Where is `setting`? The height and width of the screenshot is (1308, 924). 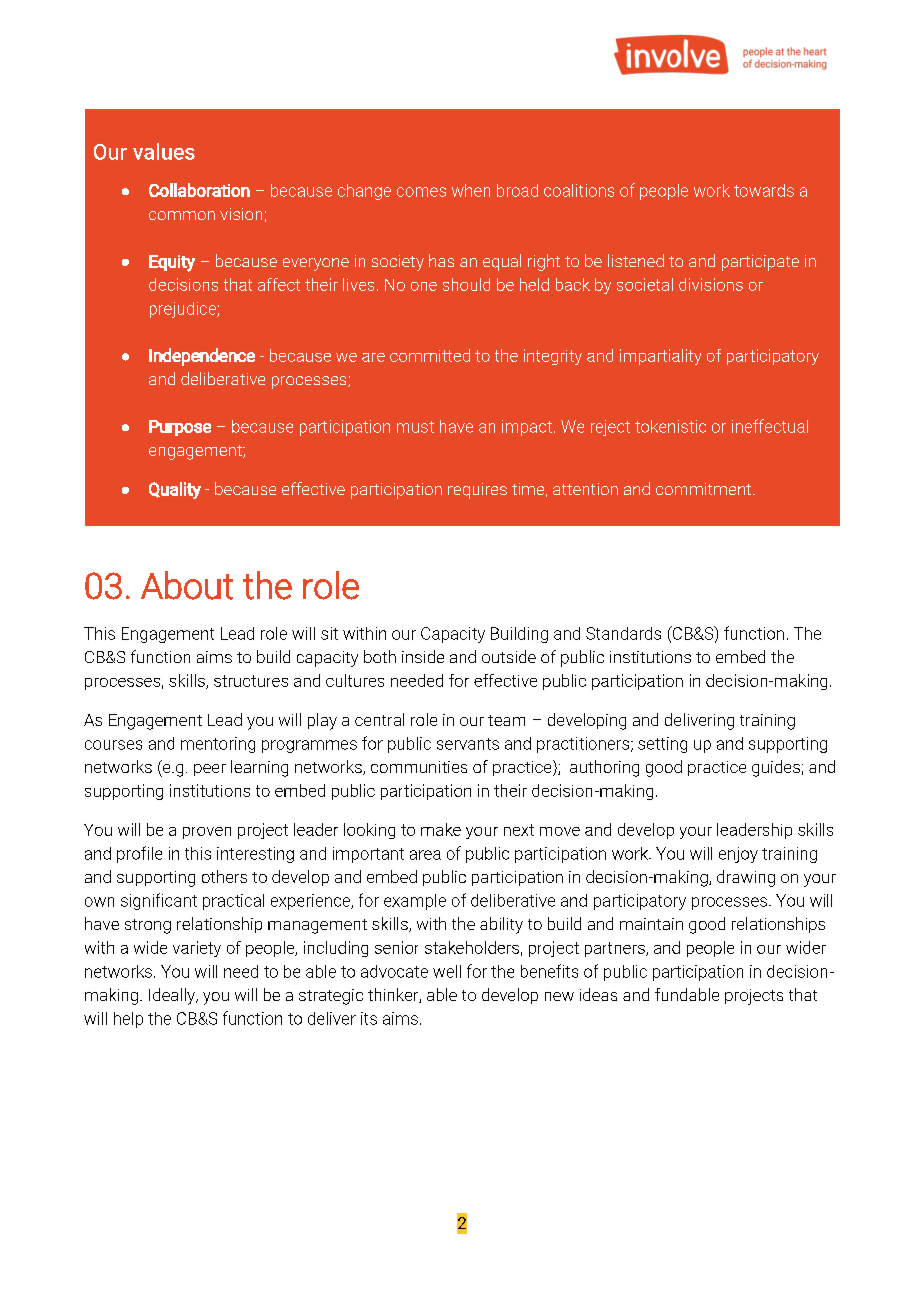
setting is located at coordinates (662, 745).
